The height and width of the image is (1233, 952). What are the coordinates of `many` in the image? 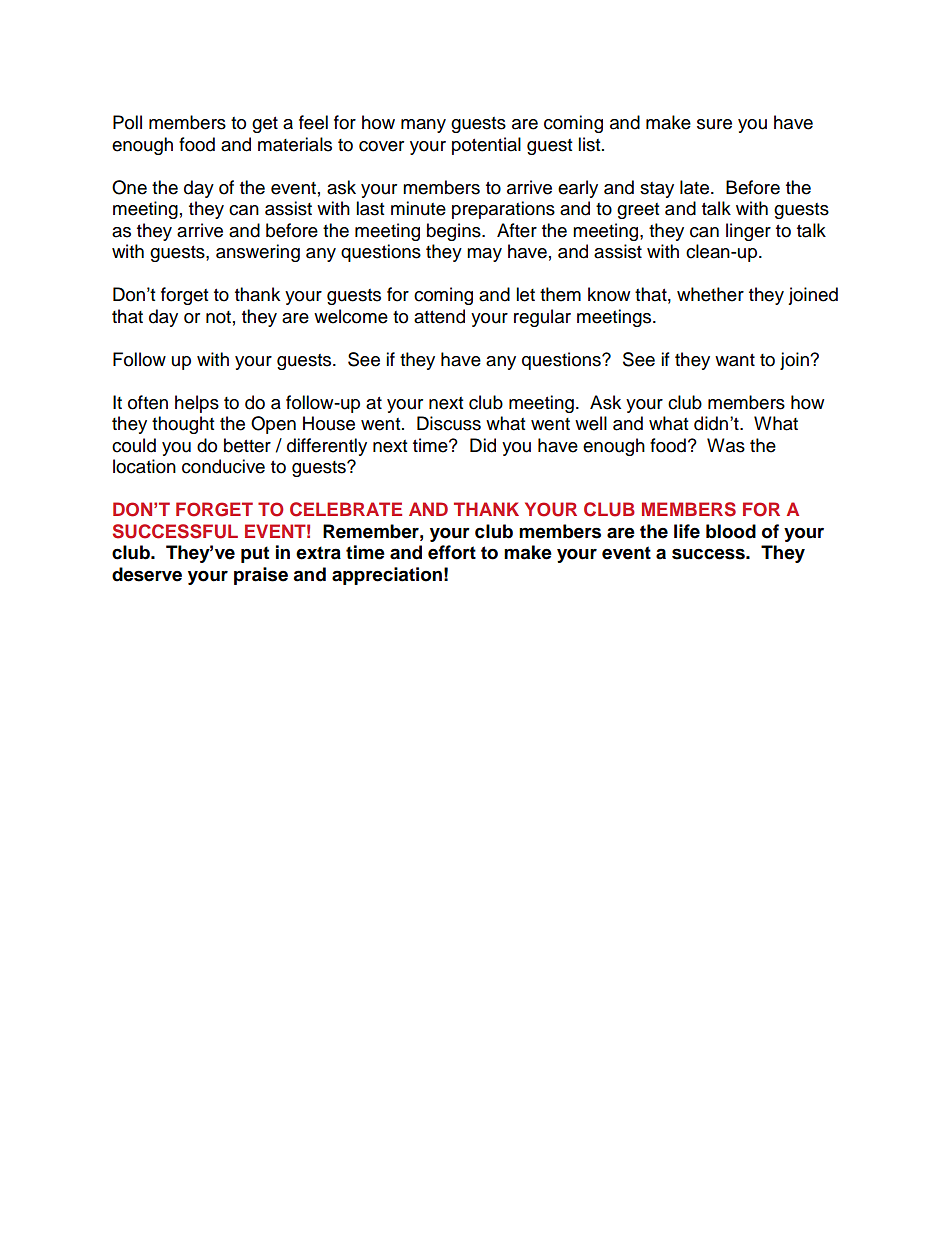 It's located at (423, 126).
